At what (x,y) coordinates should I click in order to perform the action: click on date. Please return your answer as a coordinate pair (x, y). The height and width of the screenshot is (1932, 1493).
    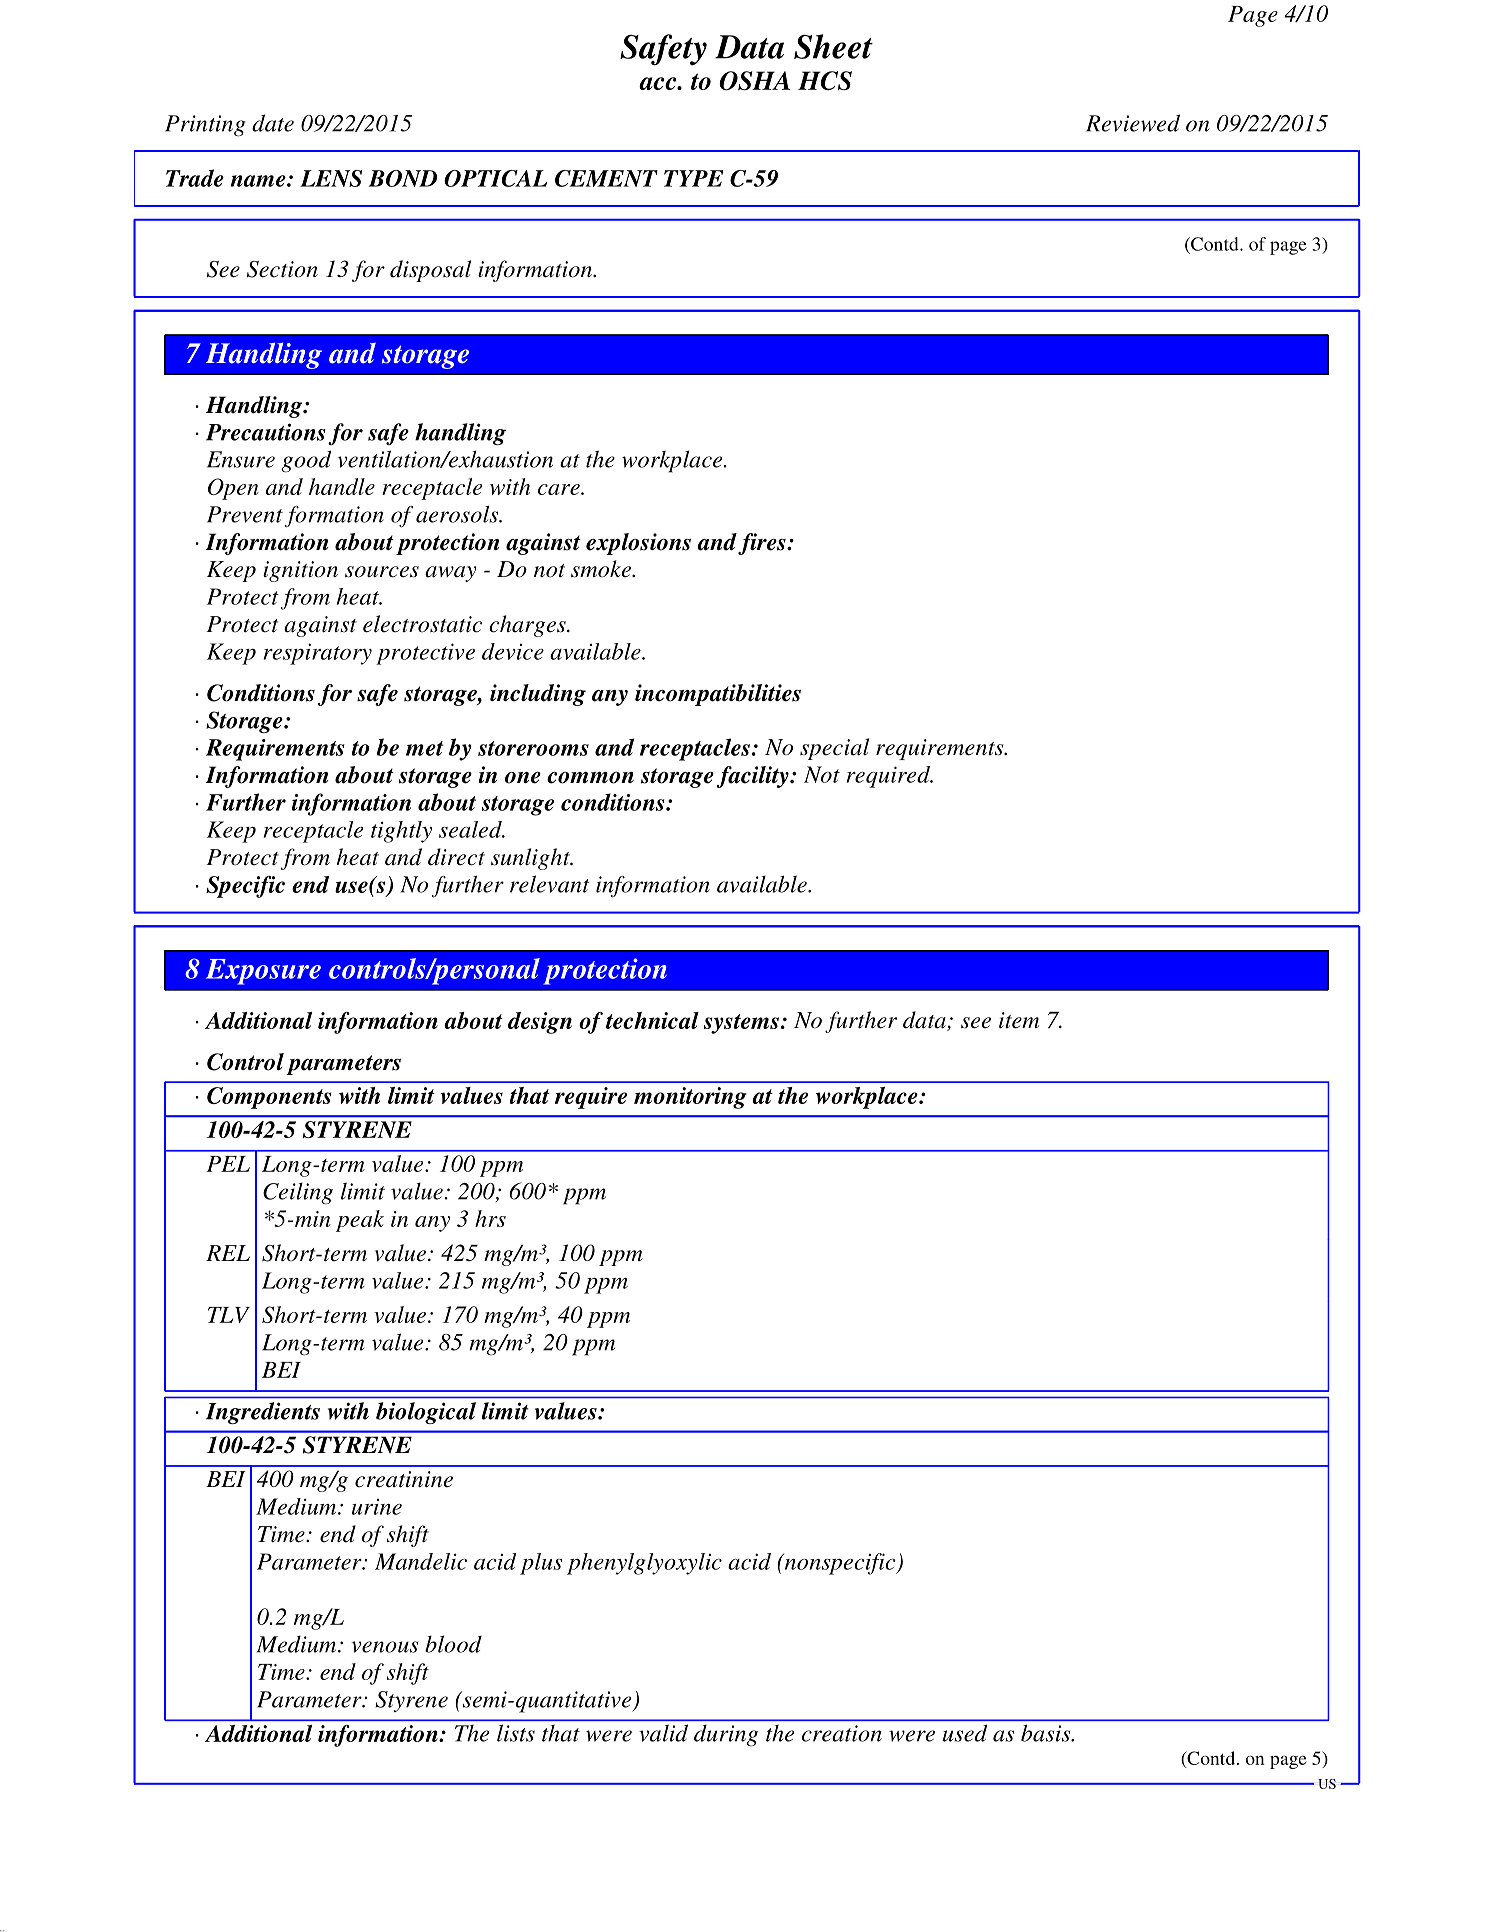
    Looking at the image, I should click on (273, 123).
